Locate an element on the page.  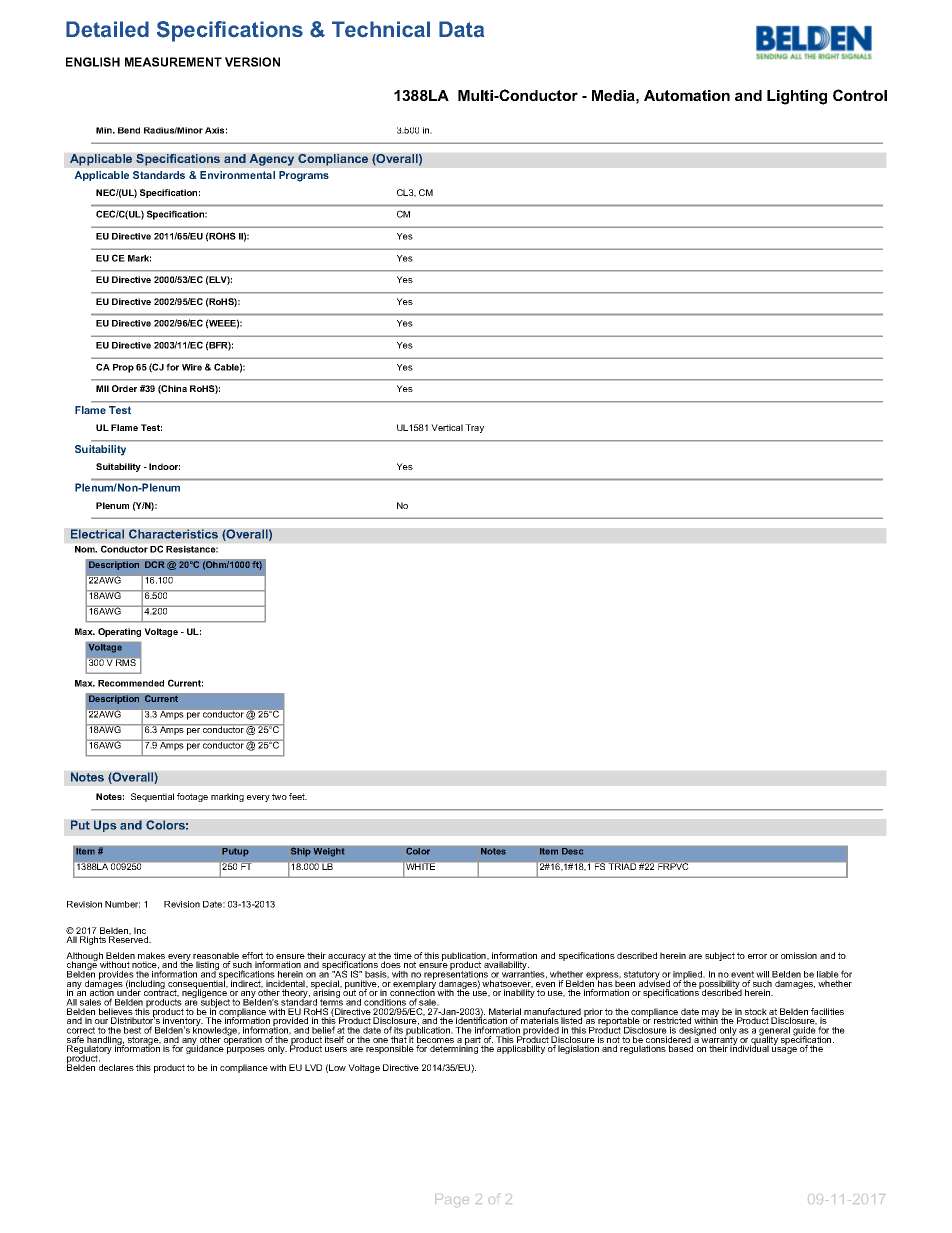
Lighting is located at coordinates (797, 97).
